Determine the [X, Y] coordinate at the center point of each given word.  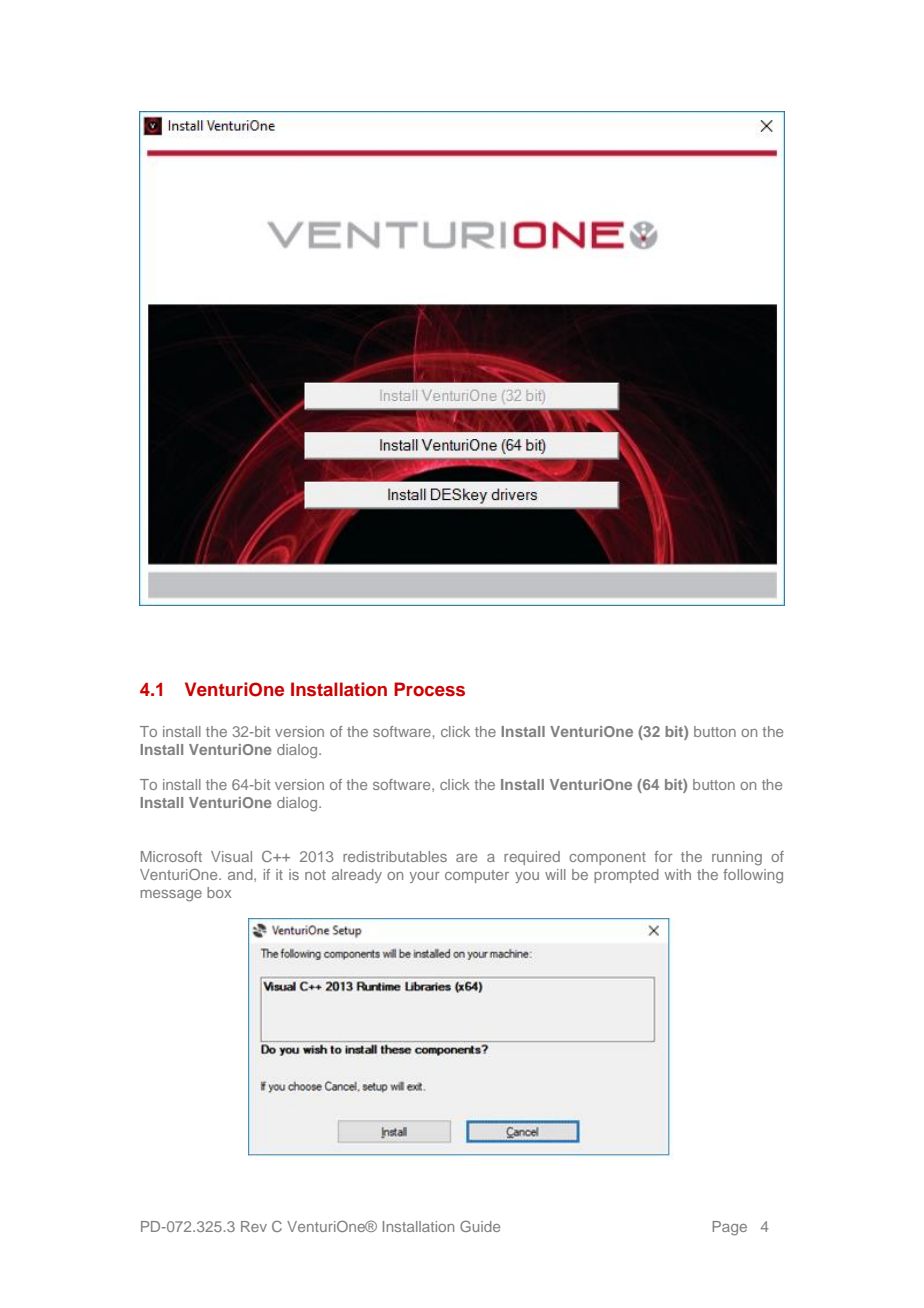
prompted [626, 876]
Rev [254, 1226]
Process [429, 689]
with [678, 874]
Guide [480, 1226]
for [663, 856]
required [532, 858]
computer [477, 876]
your [424, 877]
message [171, 896]
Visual [231, 856]
